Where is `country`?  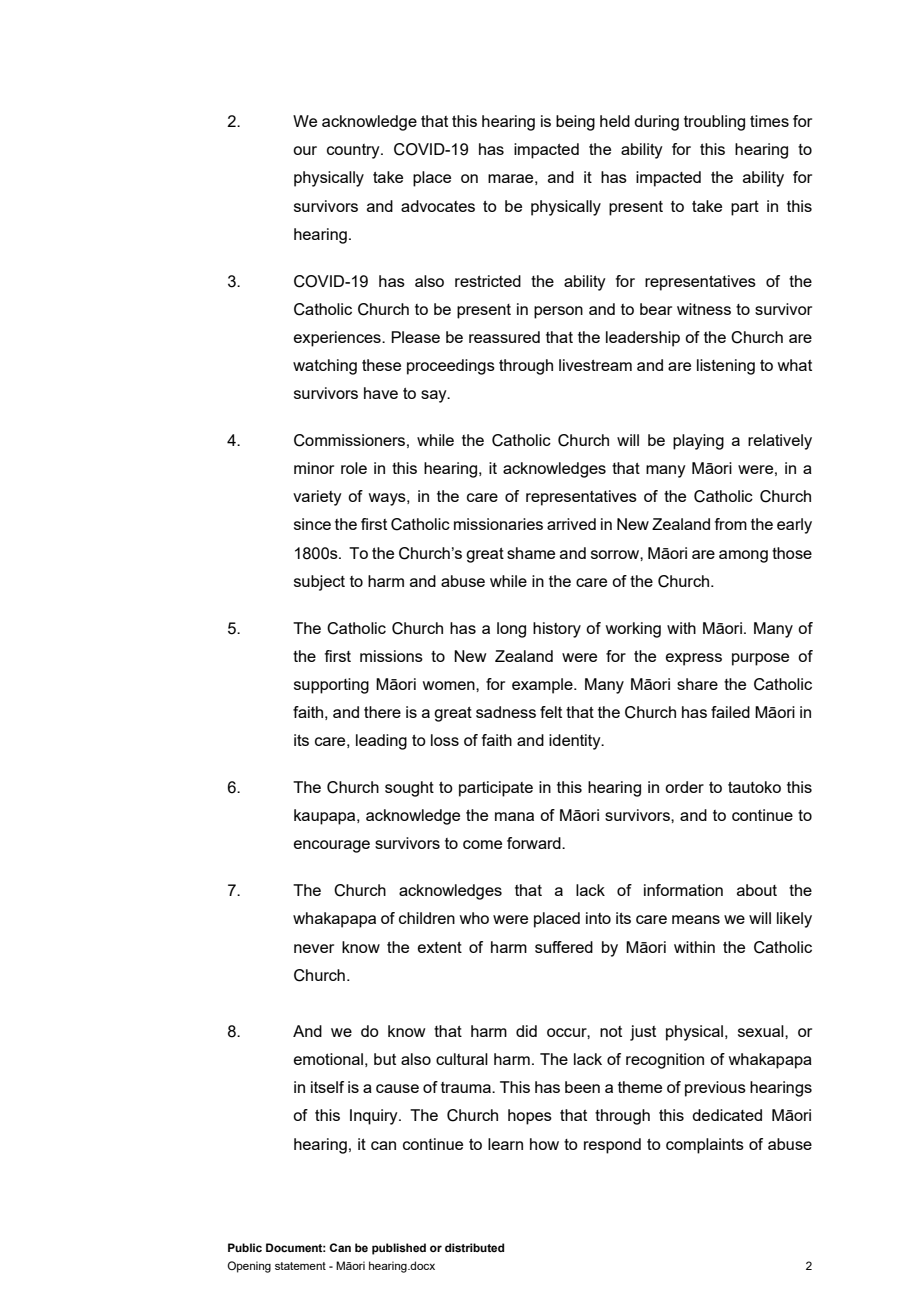
country is located at coordinates (354, 151).
